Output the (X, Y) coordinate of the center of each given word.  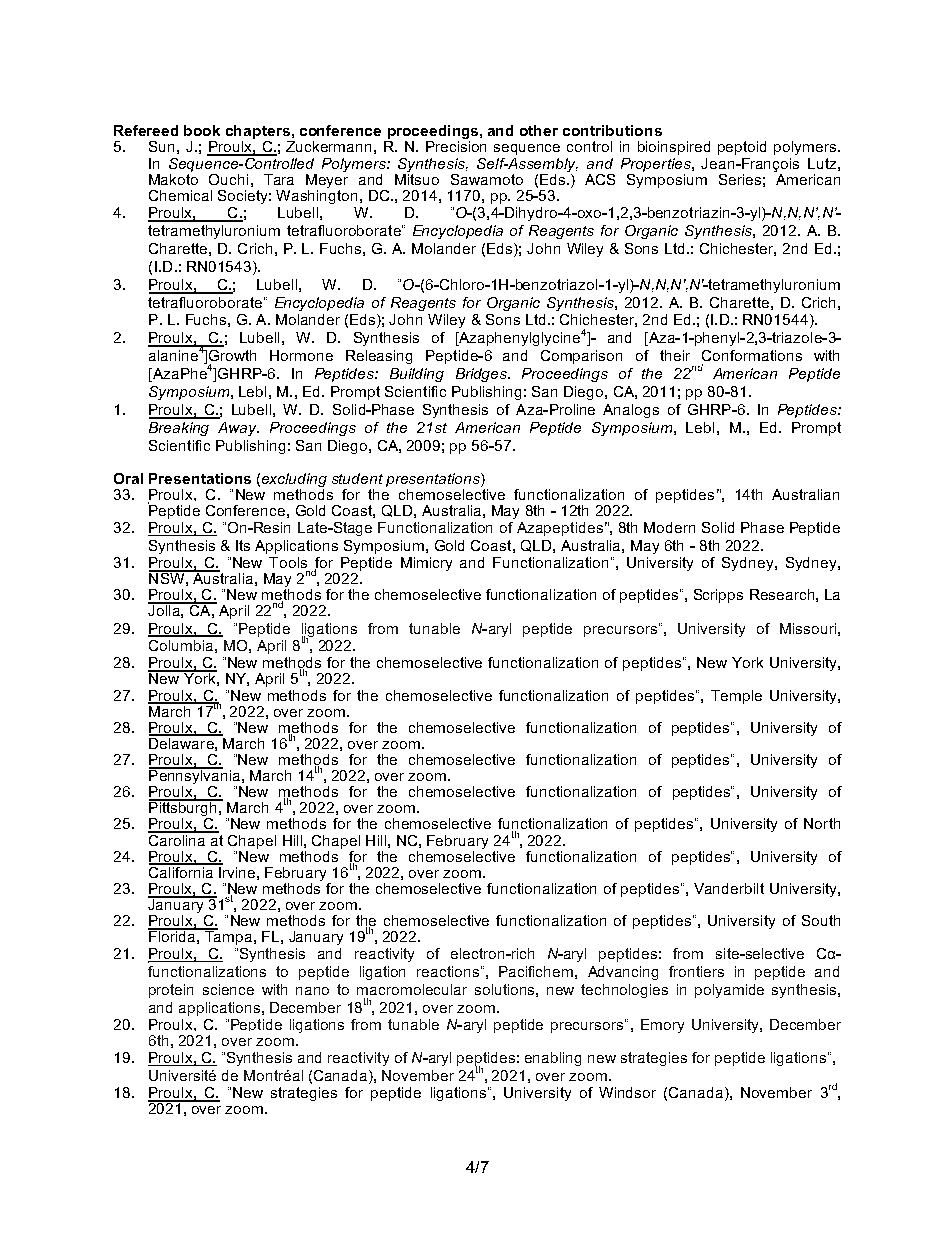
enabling (553, 1059)
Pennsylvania (196, 777)
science (228, 989)
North (822, 823)
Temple (736, 697)
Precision (456, 146)
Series (740, 179)
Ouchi (228, 179)
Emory (662, 1026)
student (357, 478)
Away (238, 429)
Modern (669, 527)
